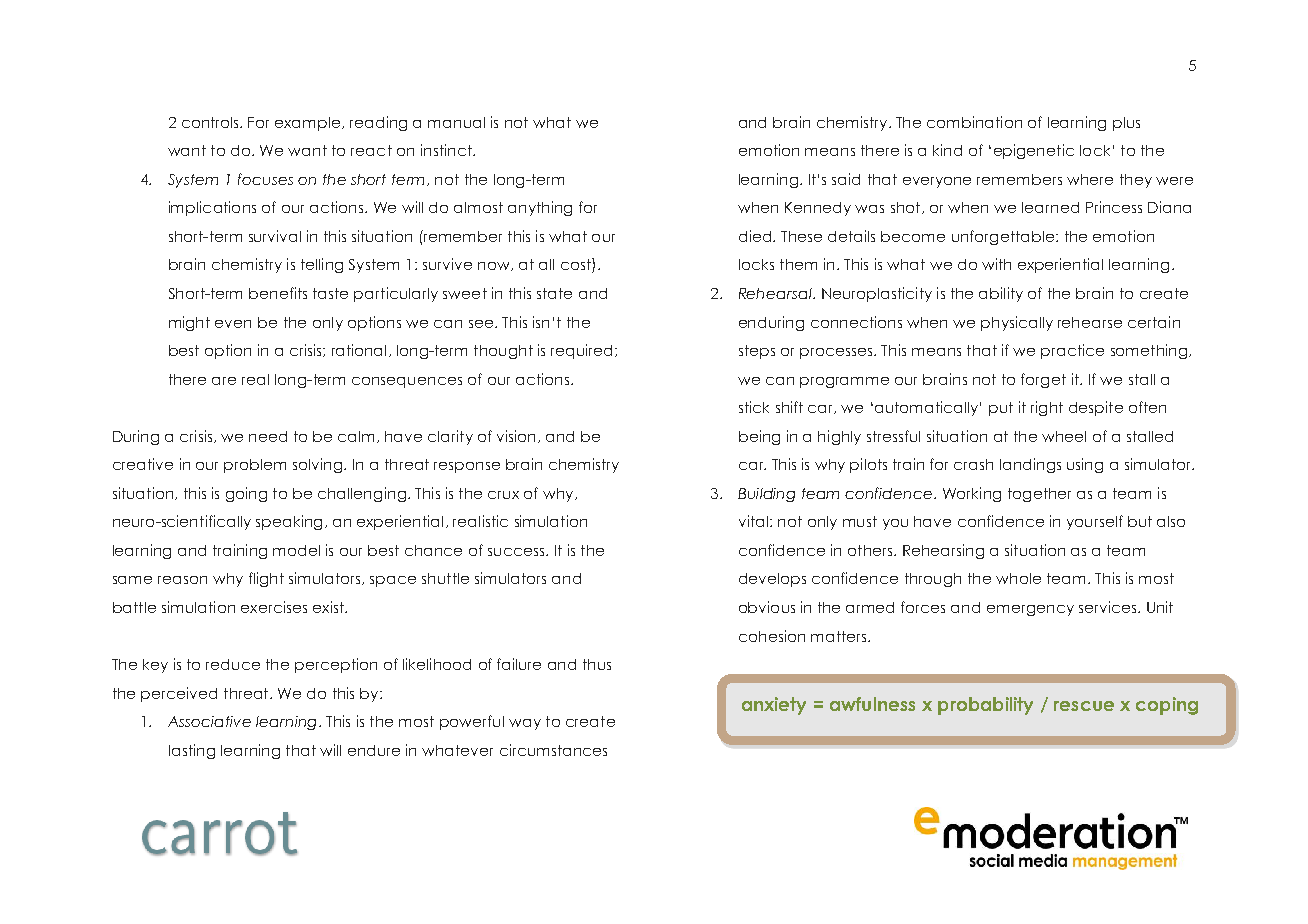 The height and width of the screenshot is (924, 1308). Describe the element at coordinates (1072, 351) in the screenshot. I see `practice` at that location.
